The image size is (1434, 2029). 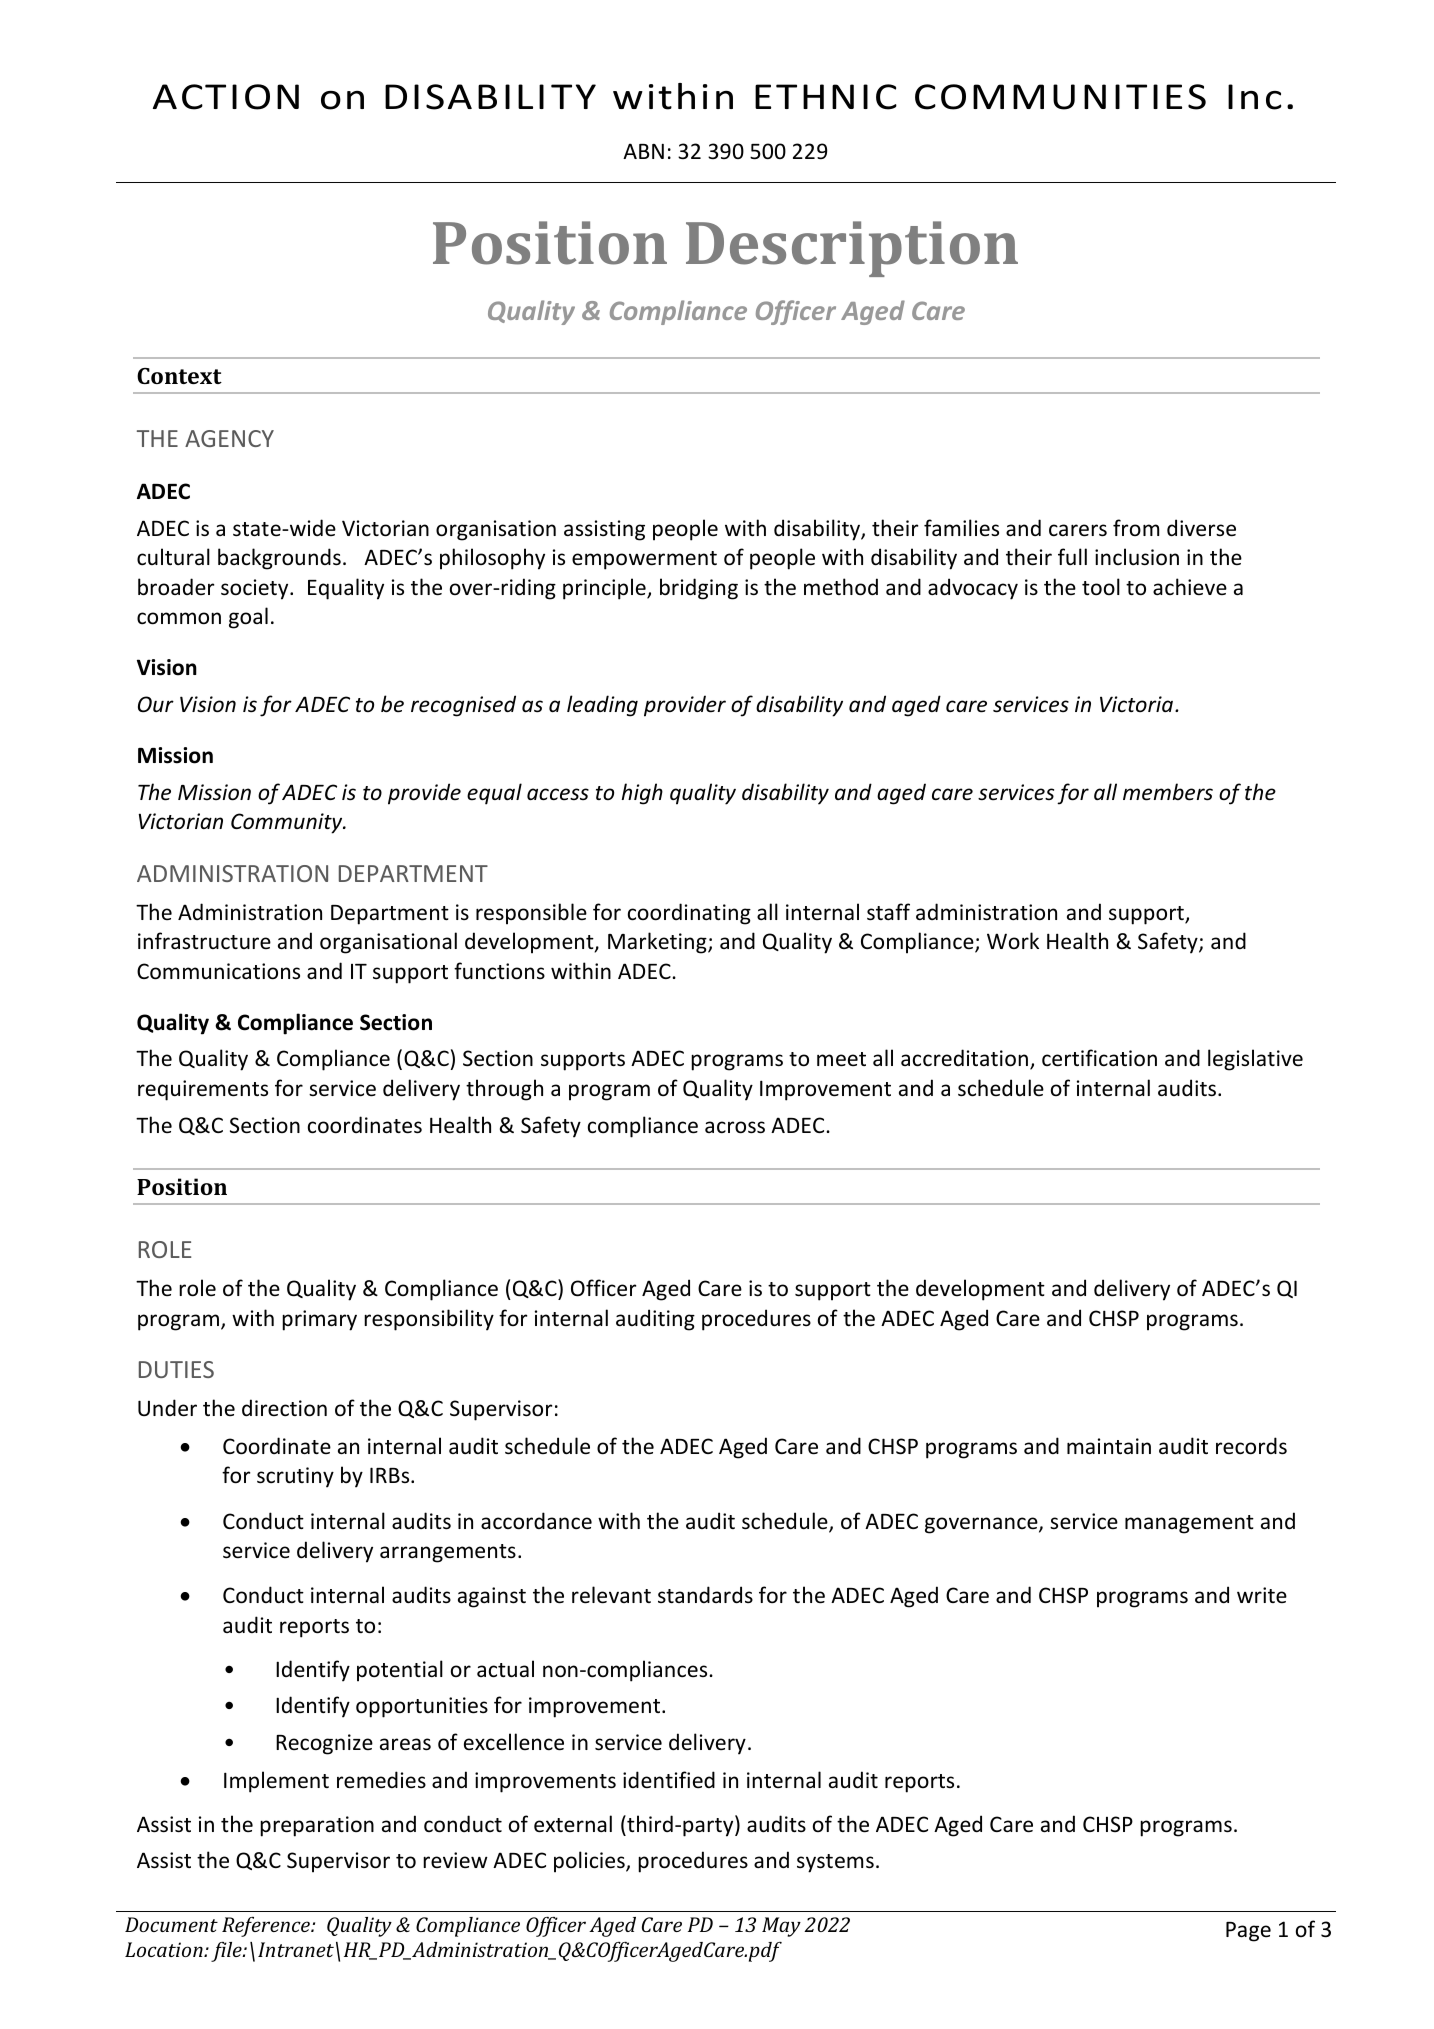 I want to click on Reference, so click(x=267, y=1927).
